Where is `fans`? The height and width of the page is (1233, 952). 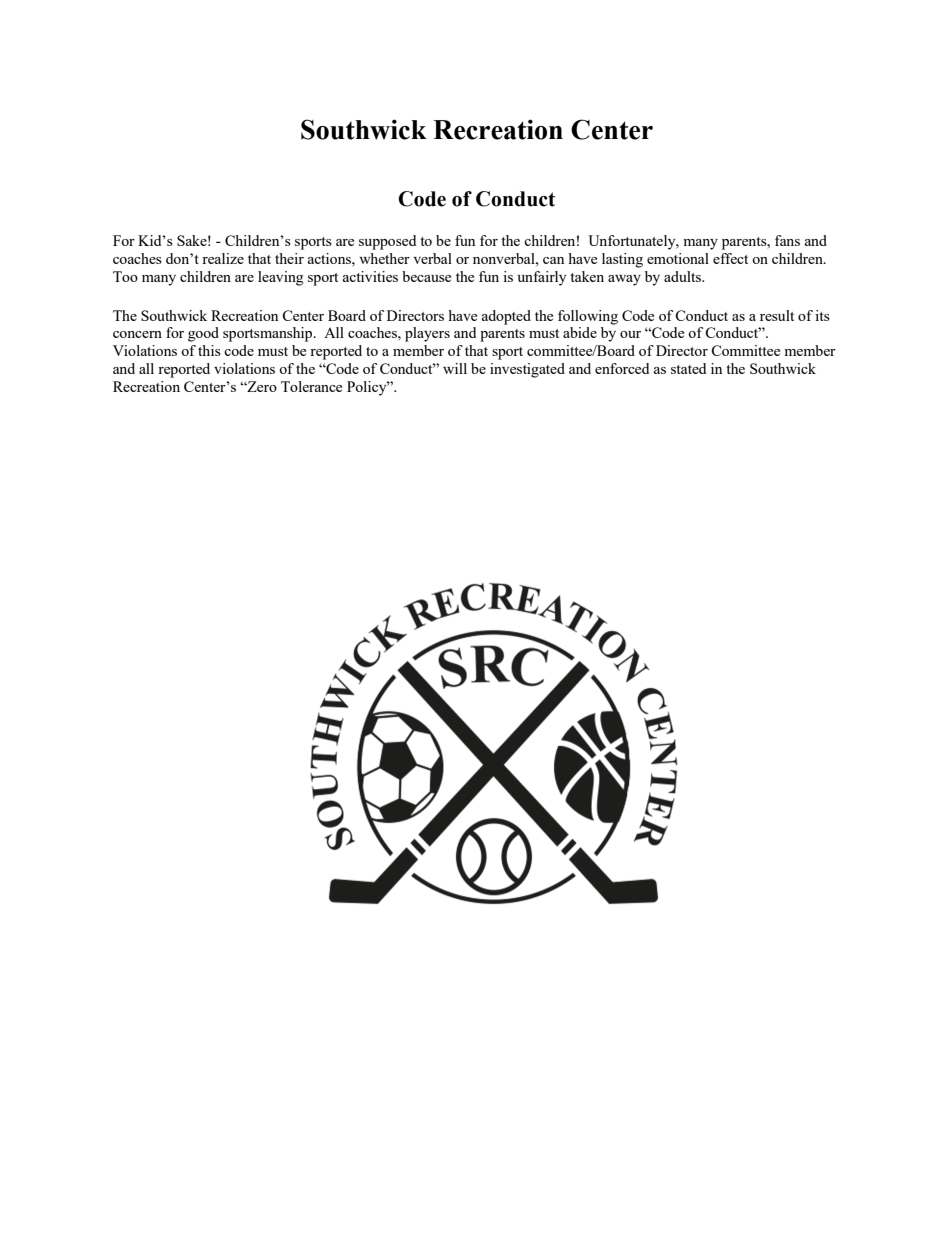
fans is located at coordinates (787, 240).
